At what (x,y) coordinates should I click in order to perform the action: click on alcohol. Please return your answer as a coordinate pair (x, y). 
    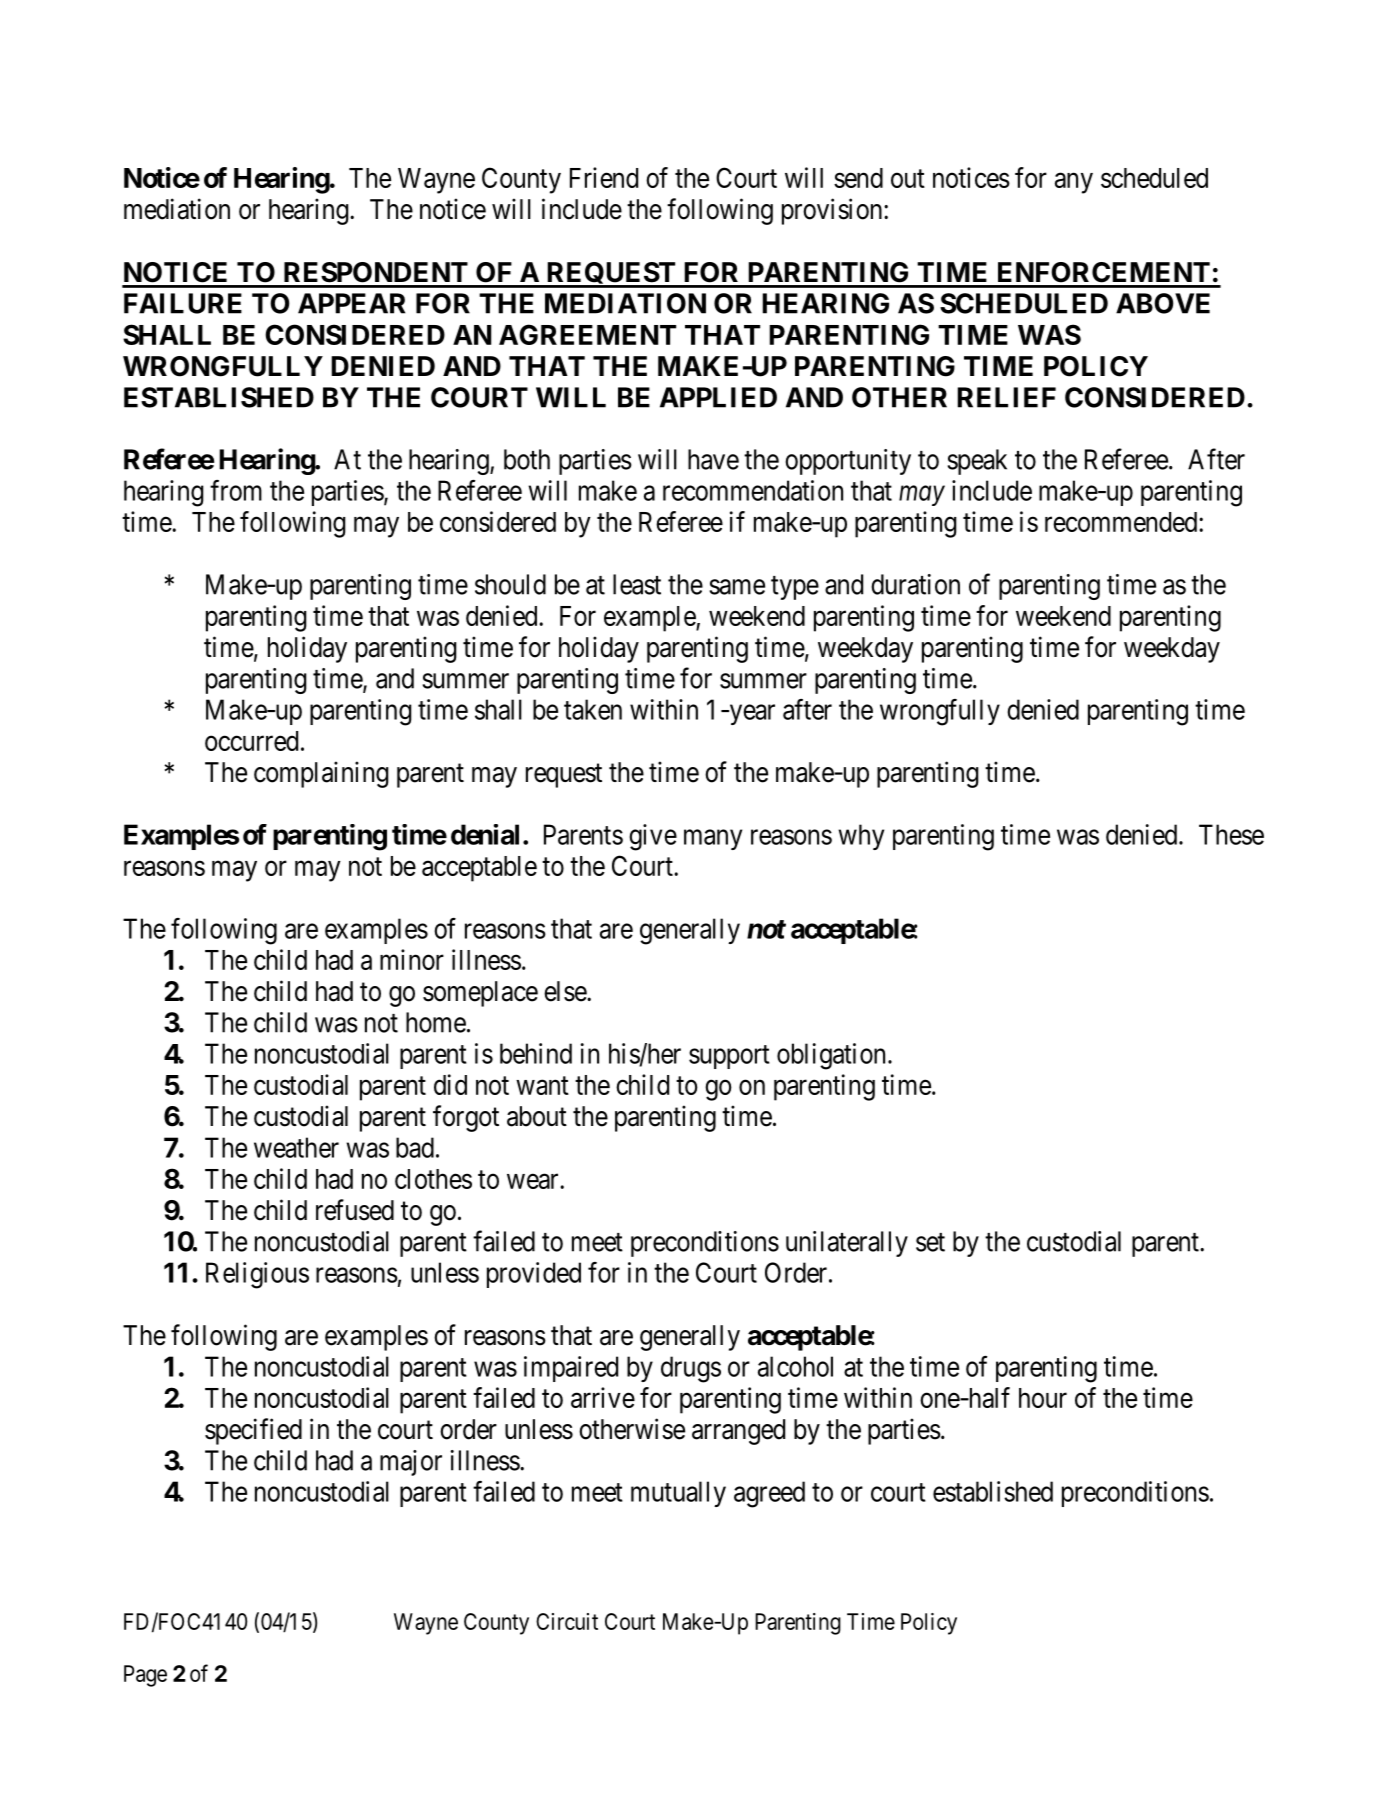
    Looking at the image, I should click on (795, 1366).
